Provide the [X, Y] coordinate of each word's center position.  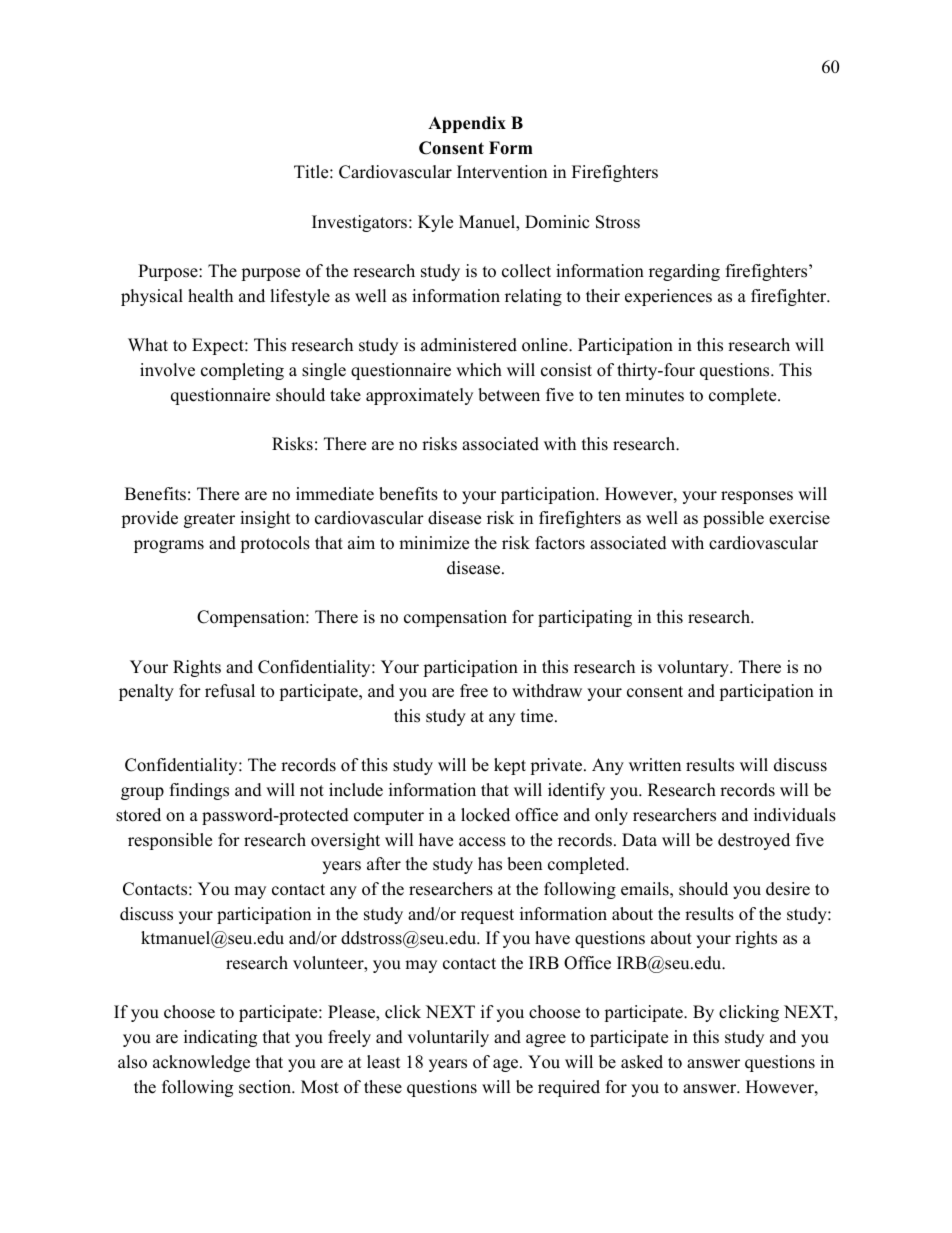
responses [757, 497]
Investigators [361, 223]
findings [199, 791]
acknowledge [201, 1063]
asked [642, 1062]
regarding [684, 272]
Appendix [467, 124]
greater [209, 520]
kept [510, 766]
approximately [419, 396]
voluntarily [448, 1038]
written [655, 765]
